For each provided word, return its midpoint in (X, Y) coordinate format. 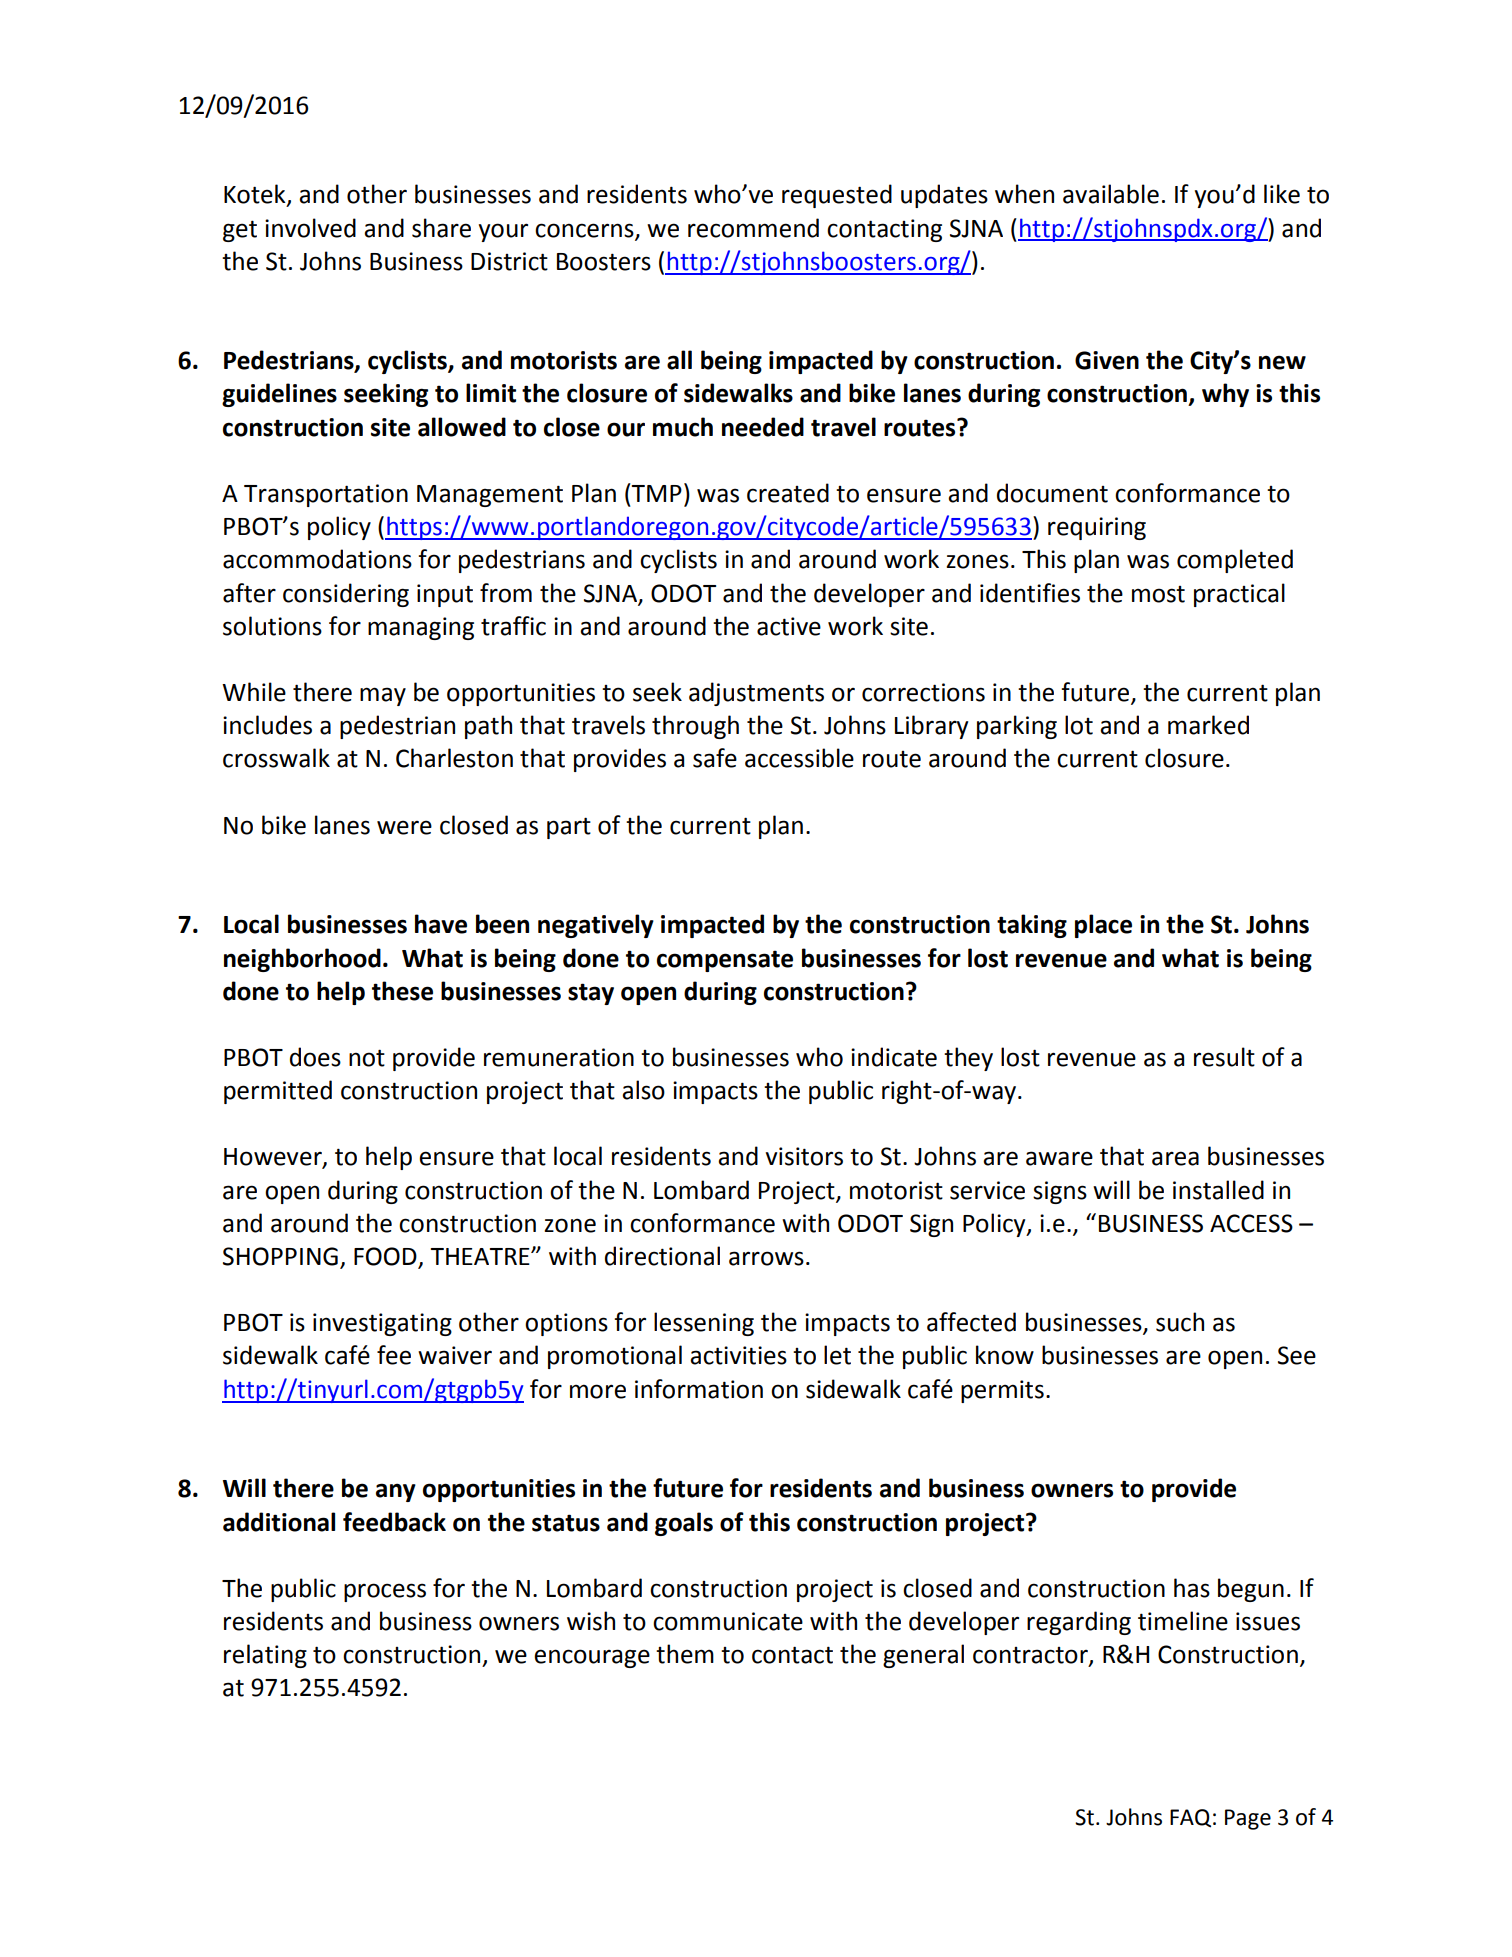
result (1224, 1057)
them (685, 1654)
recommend (753, 228)
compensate (725, 961)
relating (265, 1656)
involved (310, 228)
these (402, 991)
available (1111, 194)
